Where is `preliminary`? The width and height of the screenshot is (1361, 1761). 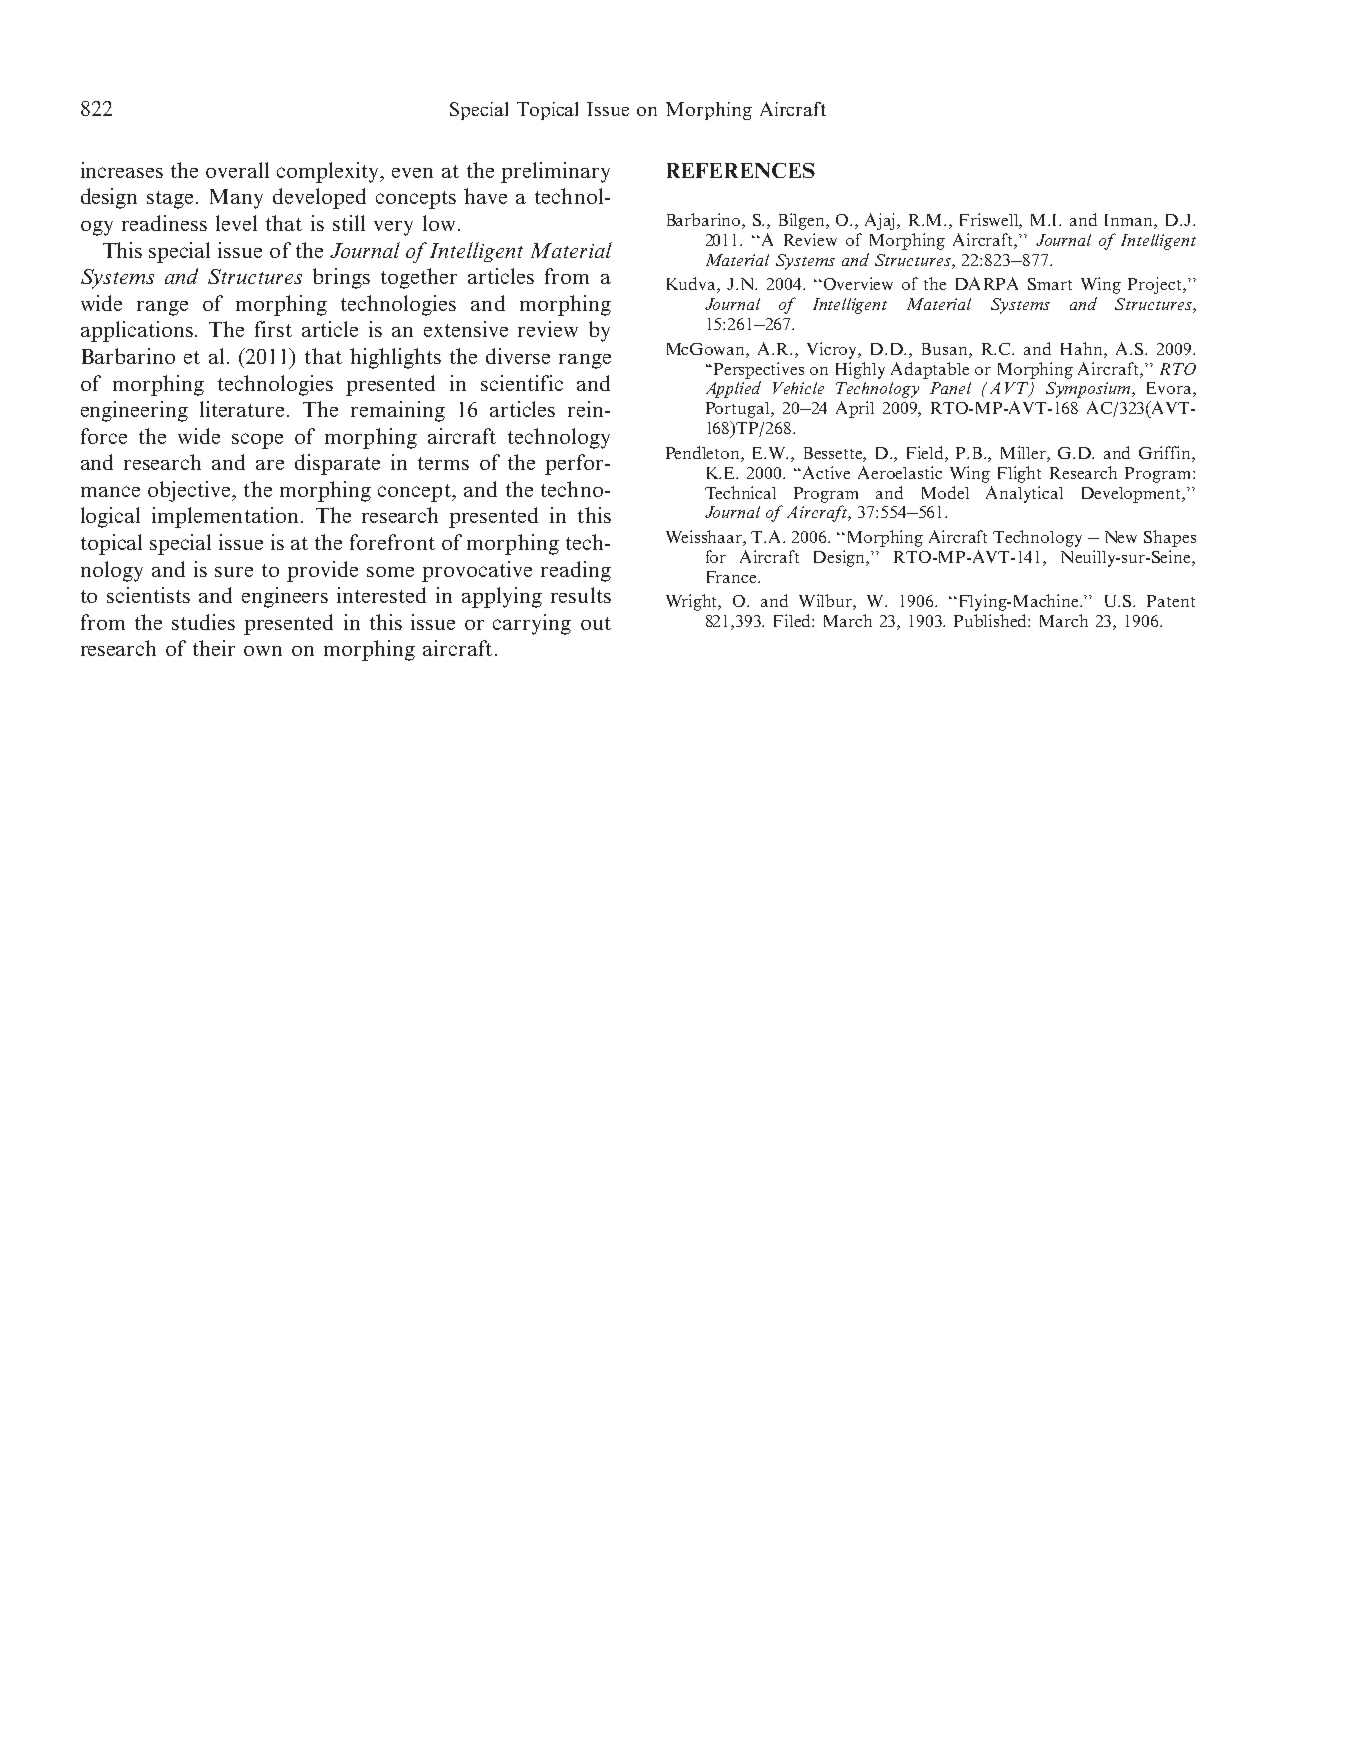
preliminary is located at coordinates (555, 172).
